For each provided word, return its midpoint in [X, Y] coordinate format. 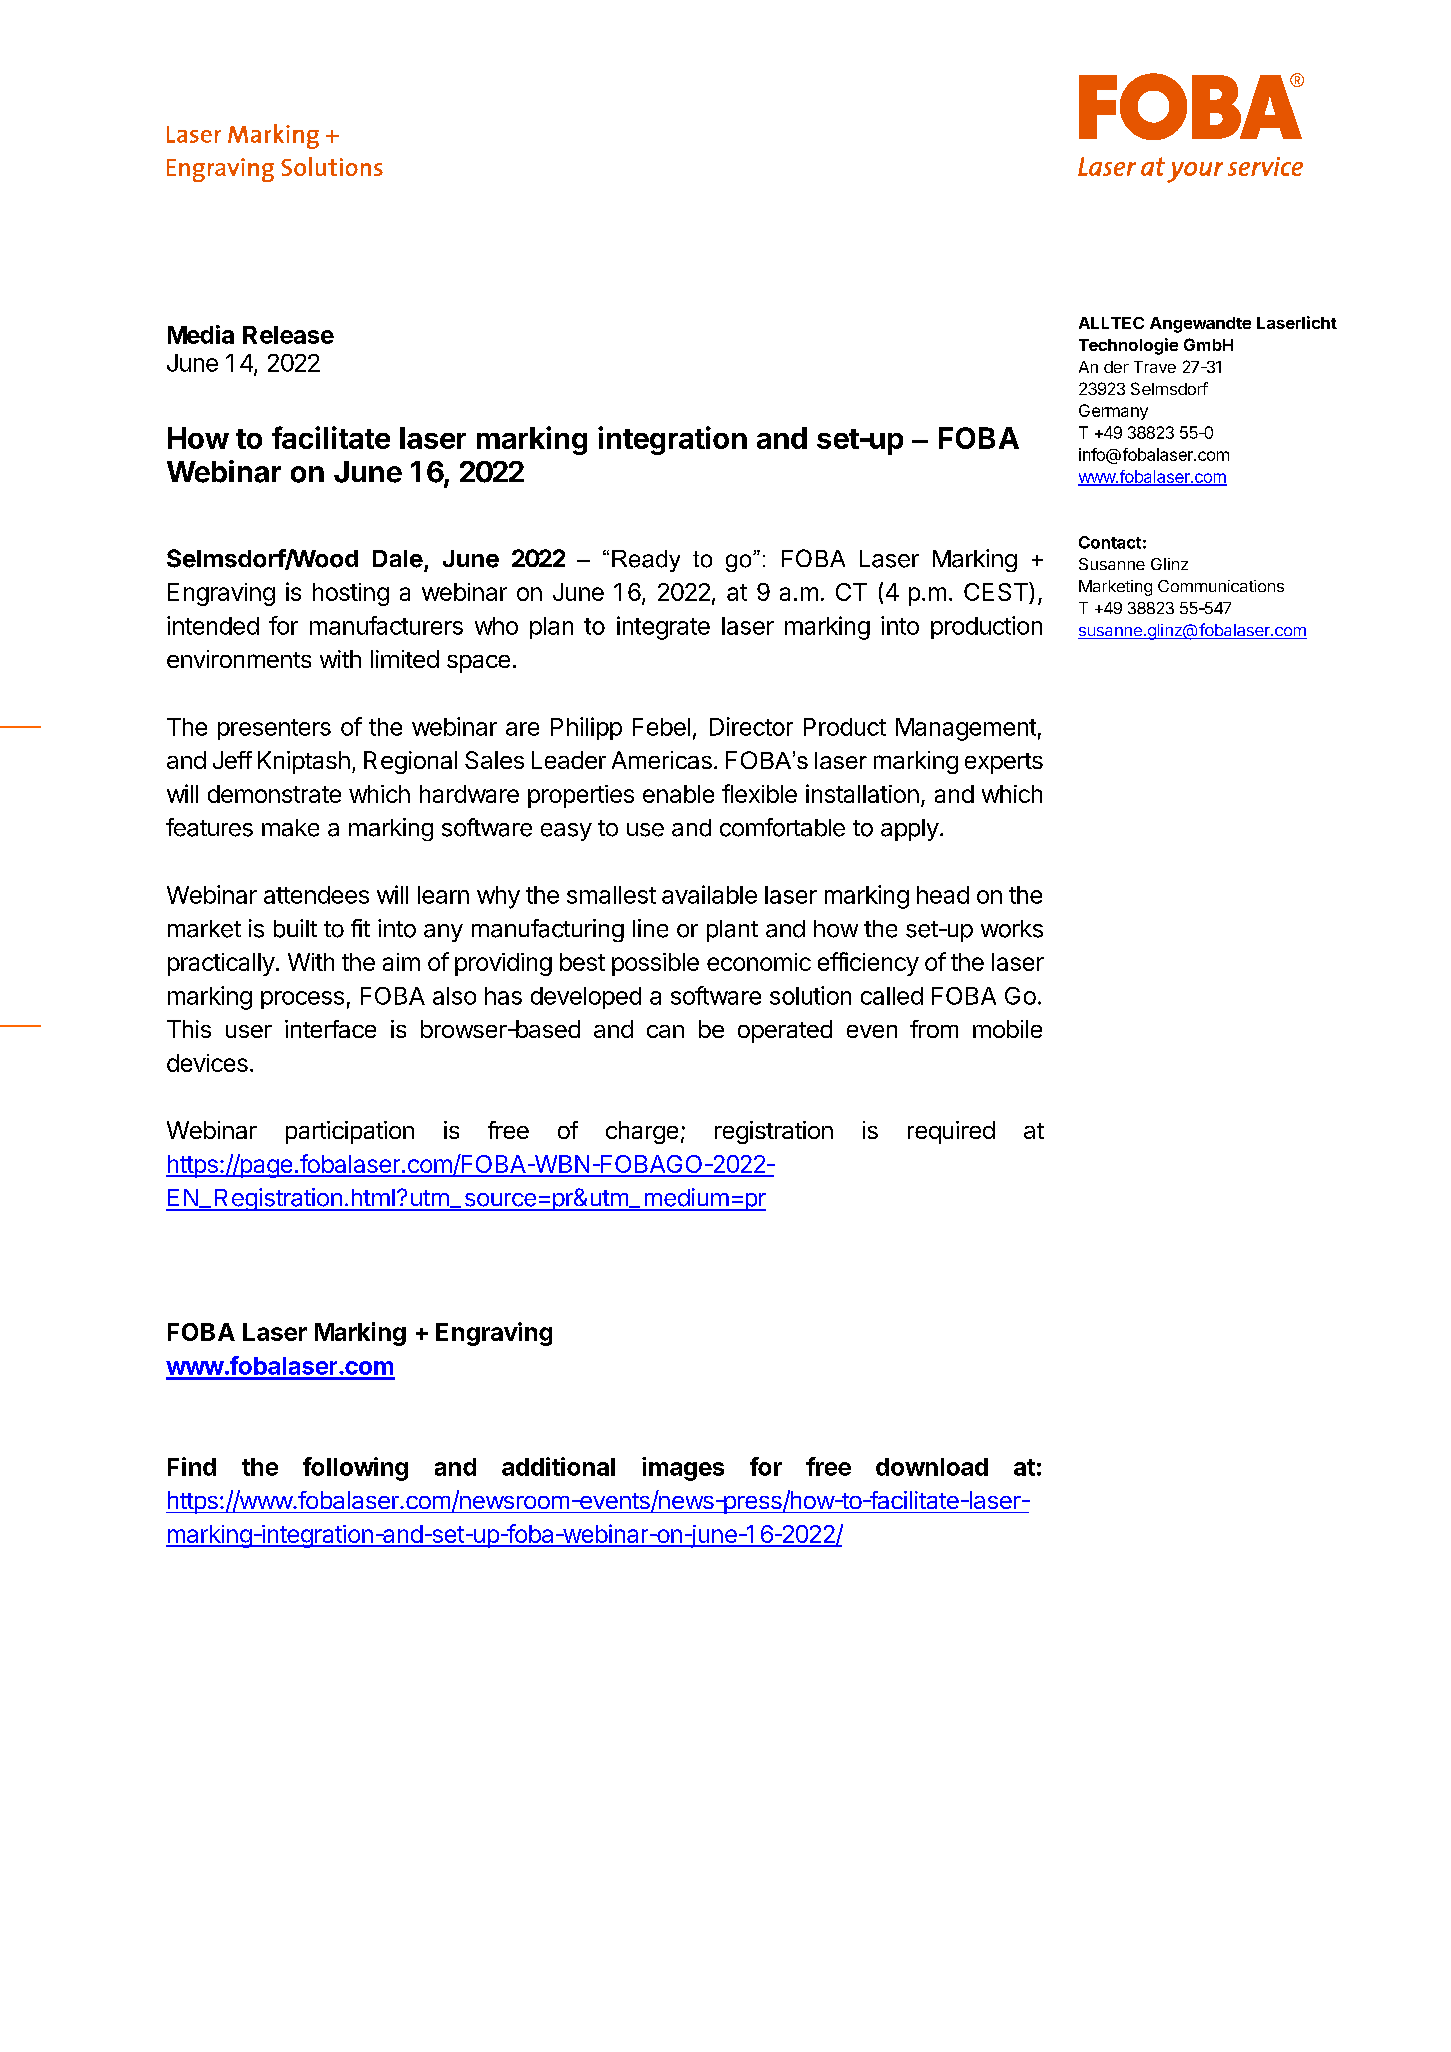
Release [288, 335]
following [355, 1469]
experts [1004, 763]
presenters [274, 729]
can [665, 1031]
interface [330, 1029]
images [683, 1469]
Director [751, 726]
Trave [1155, 367]
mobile [1007, 1029]
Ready [646, 561]
